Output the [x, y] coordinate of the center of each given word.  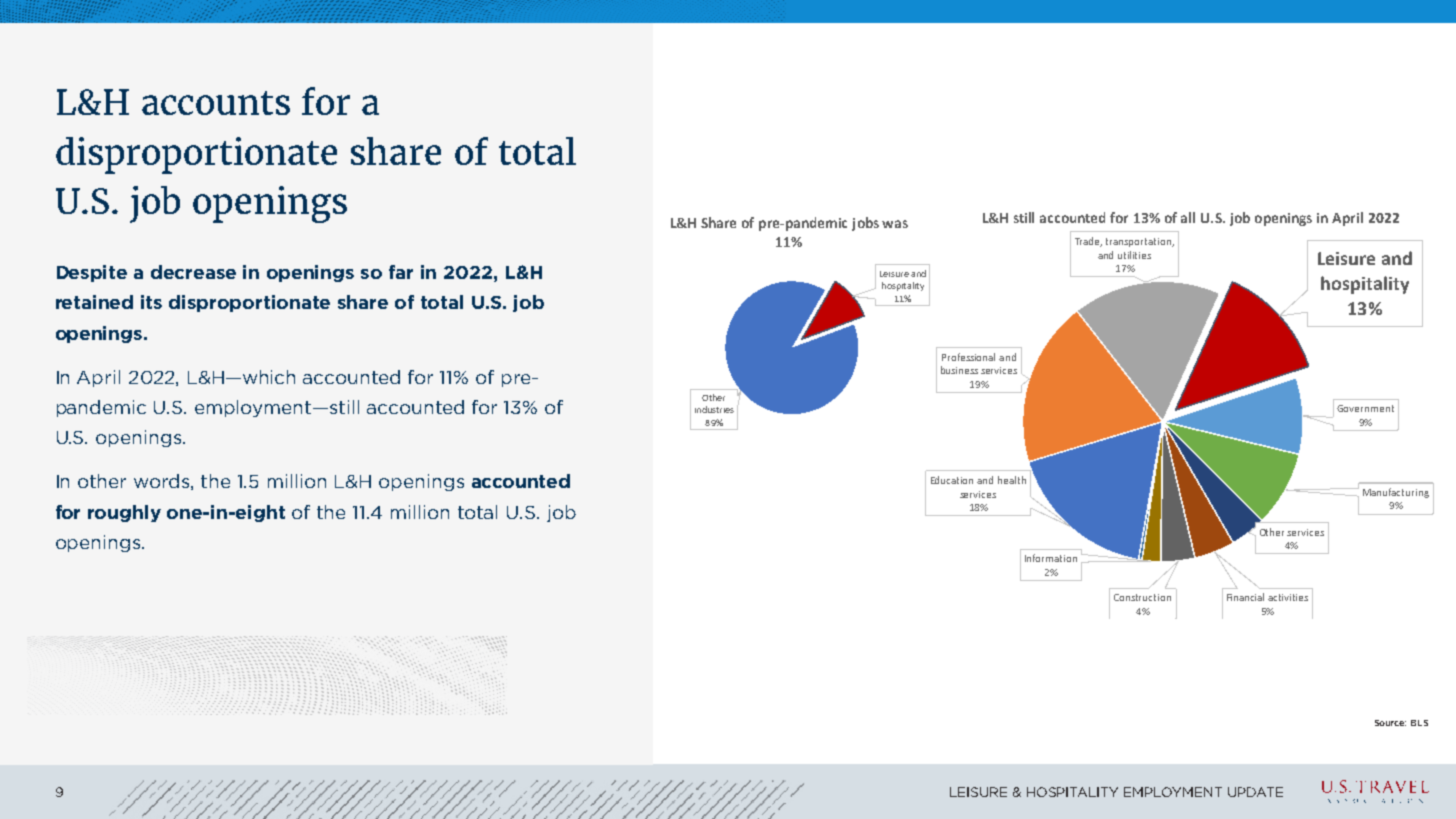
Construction [1142, 597]
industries [714, 409]
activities [1288, 597]
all [1188, 217]
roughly [124, 513]
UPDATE [1255, 792]
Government [1365, 408]
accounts [216, 103]
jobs [865, 224]
